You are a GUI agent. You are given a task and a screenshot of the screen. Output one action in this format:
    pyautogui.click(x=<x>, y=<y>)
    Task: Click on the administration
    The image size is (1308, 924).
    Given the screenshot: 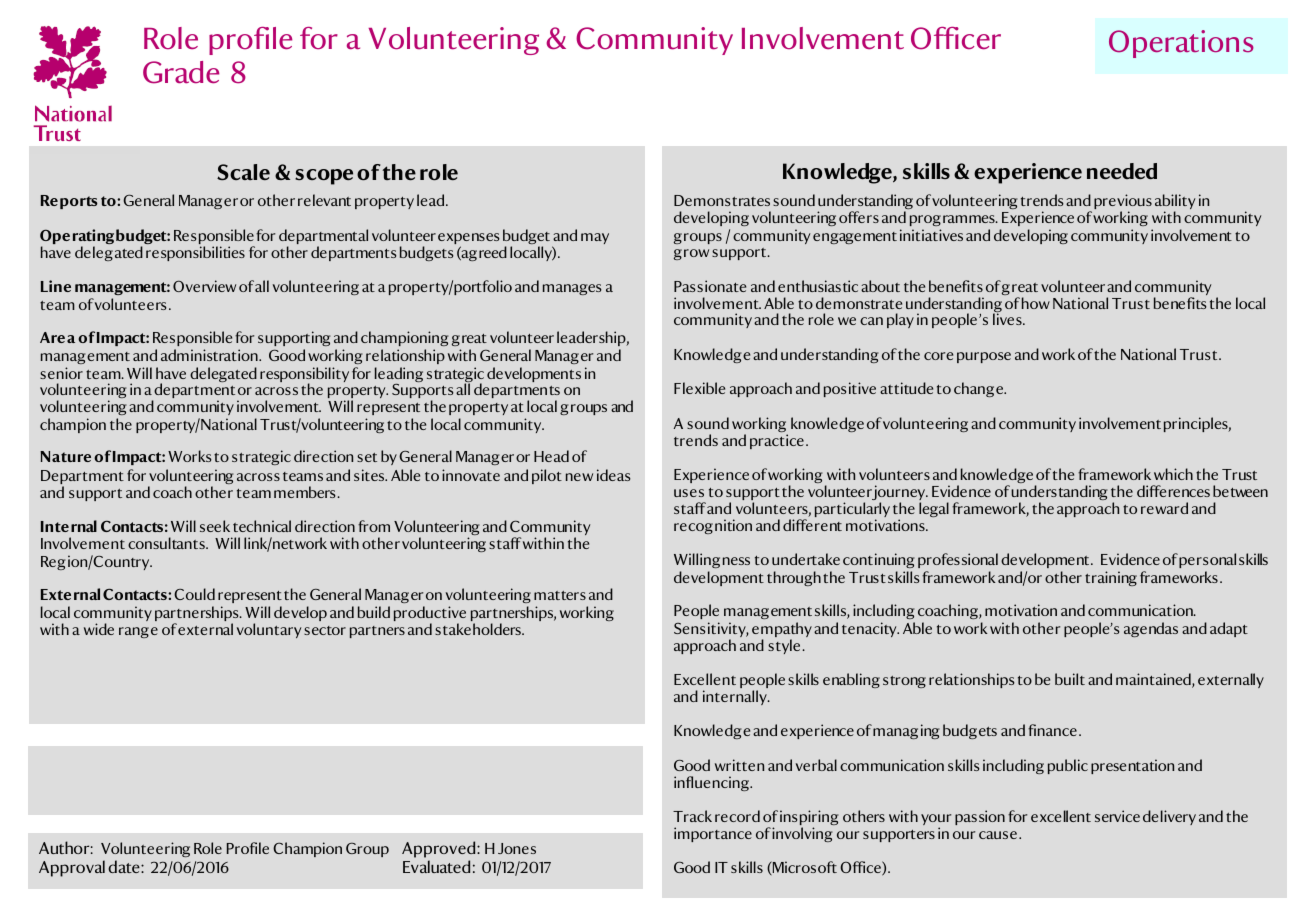 What is the action you would take?
    pyautogui.click(x=210, y=355)
